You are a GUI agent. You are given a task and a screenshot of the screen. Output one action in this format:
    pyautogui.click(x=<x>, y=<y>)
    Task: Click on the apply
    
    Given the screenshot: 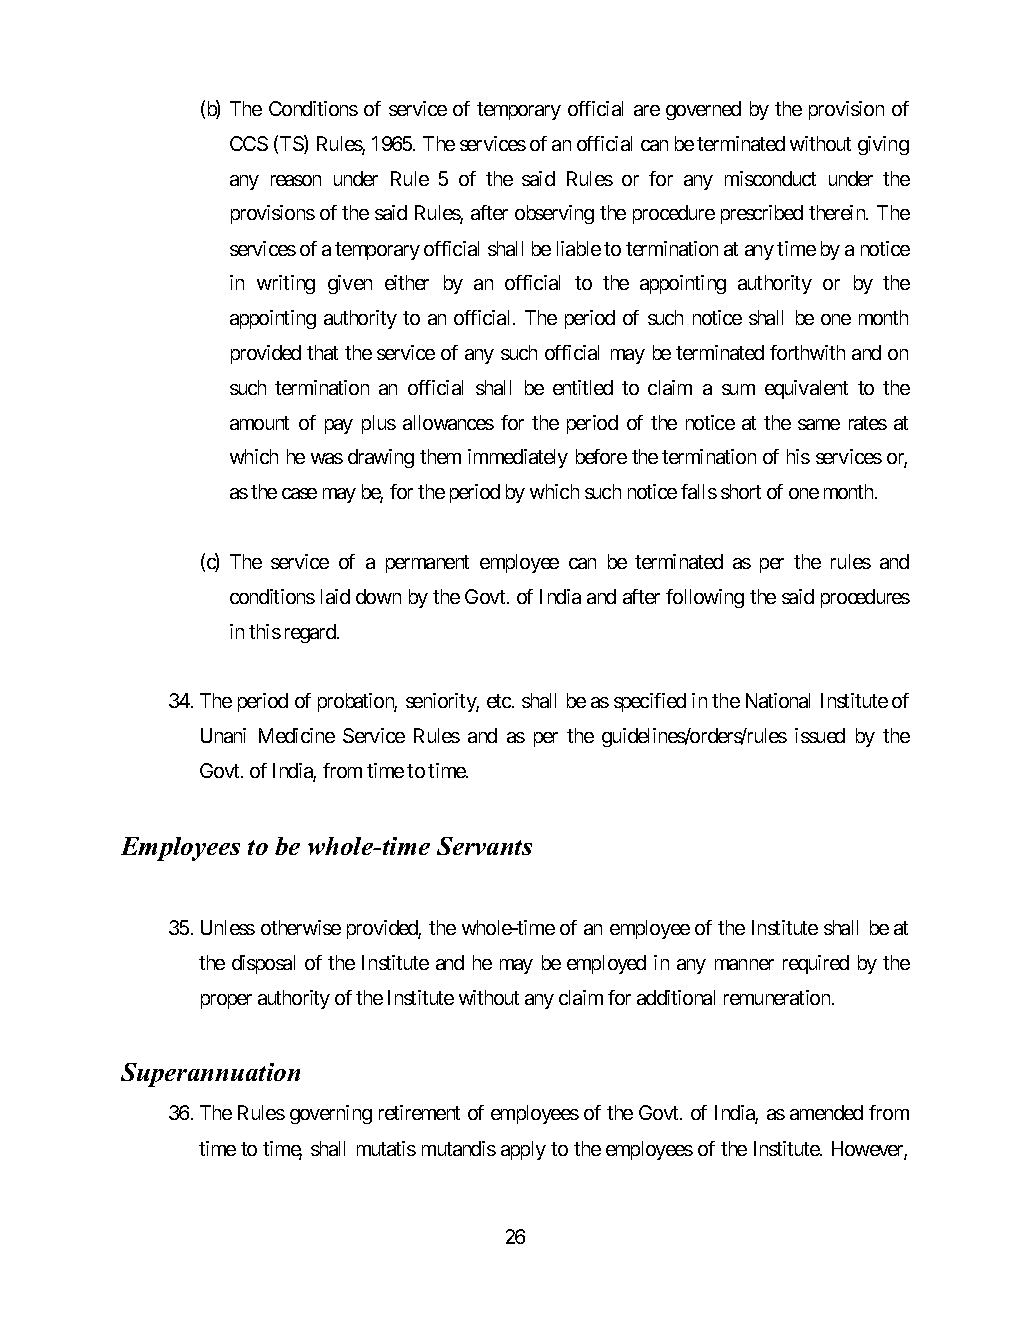 What is the action you would take?
    pyautogui.click(x=523, y=1150)
